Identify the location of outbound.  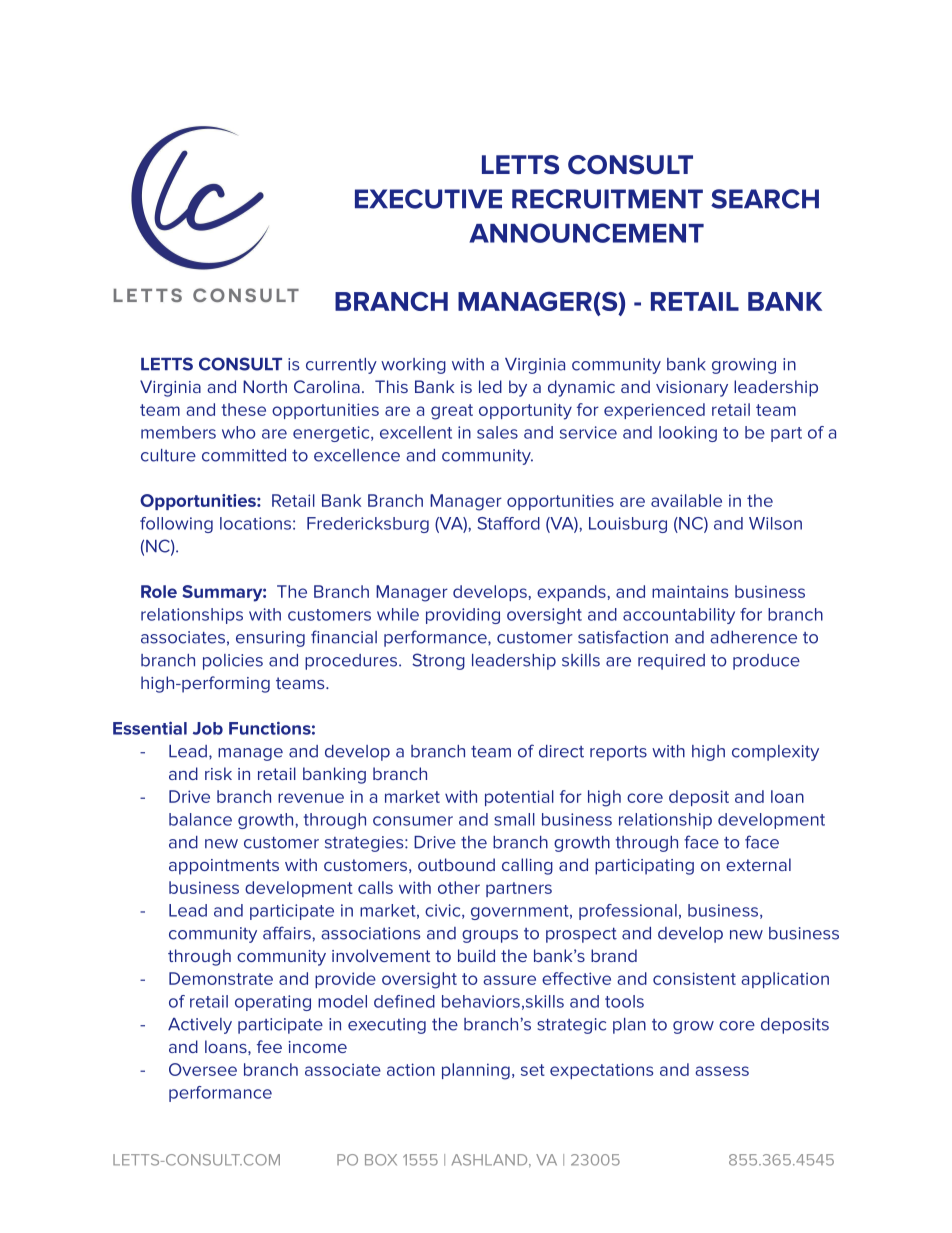
(456, 864).
